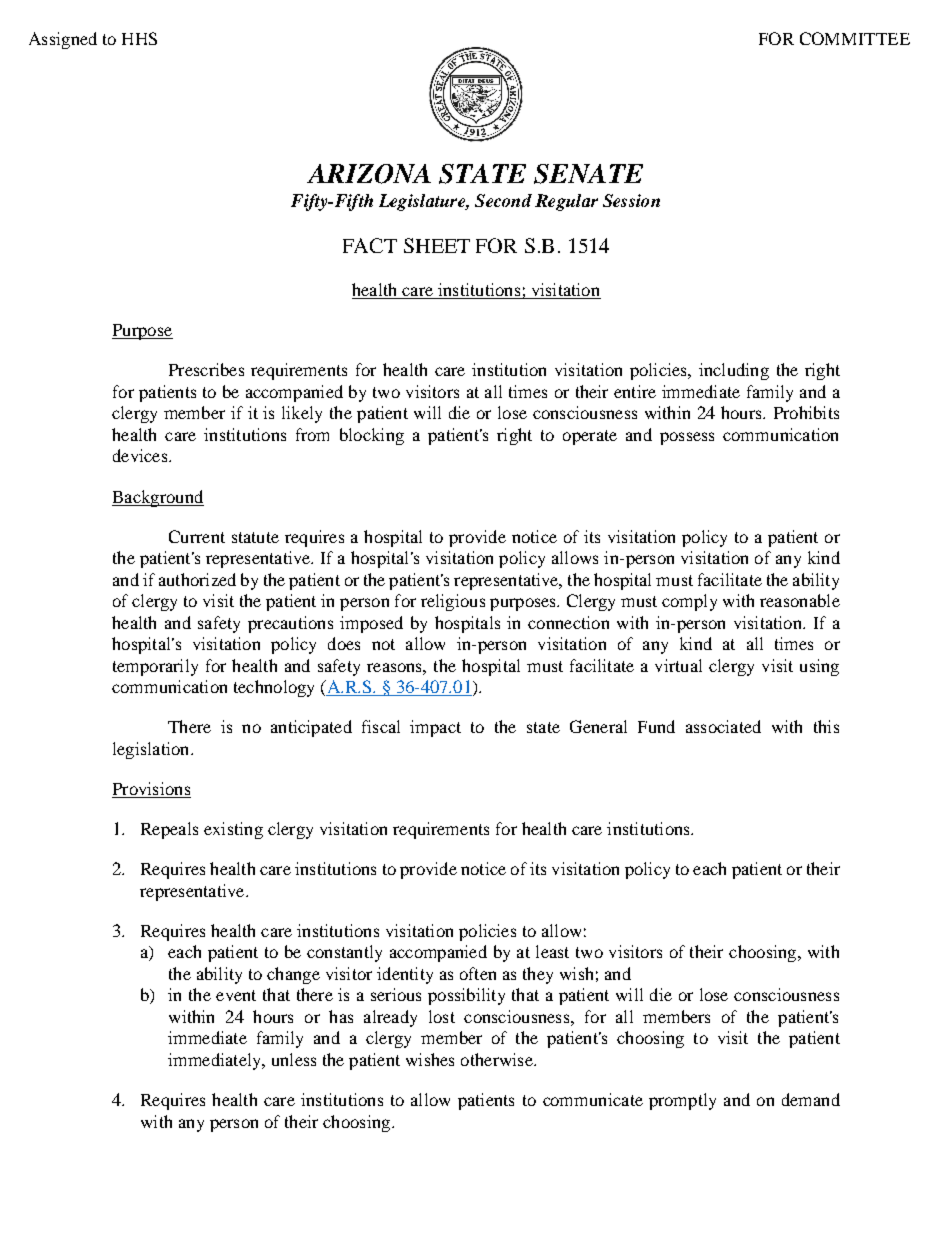 The image size is (952, 1233). Describe the element at coordinates (236, 995) in the screenshot. I see `event` at that location.
